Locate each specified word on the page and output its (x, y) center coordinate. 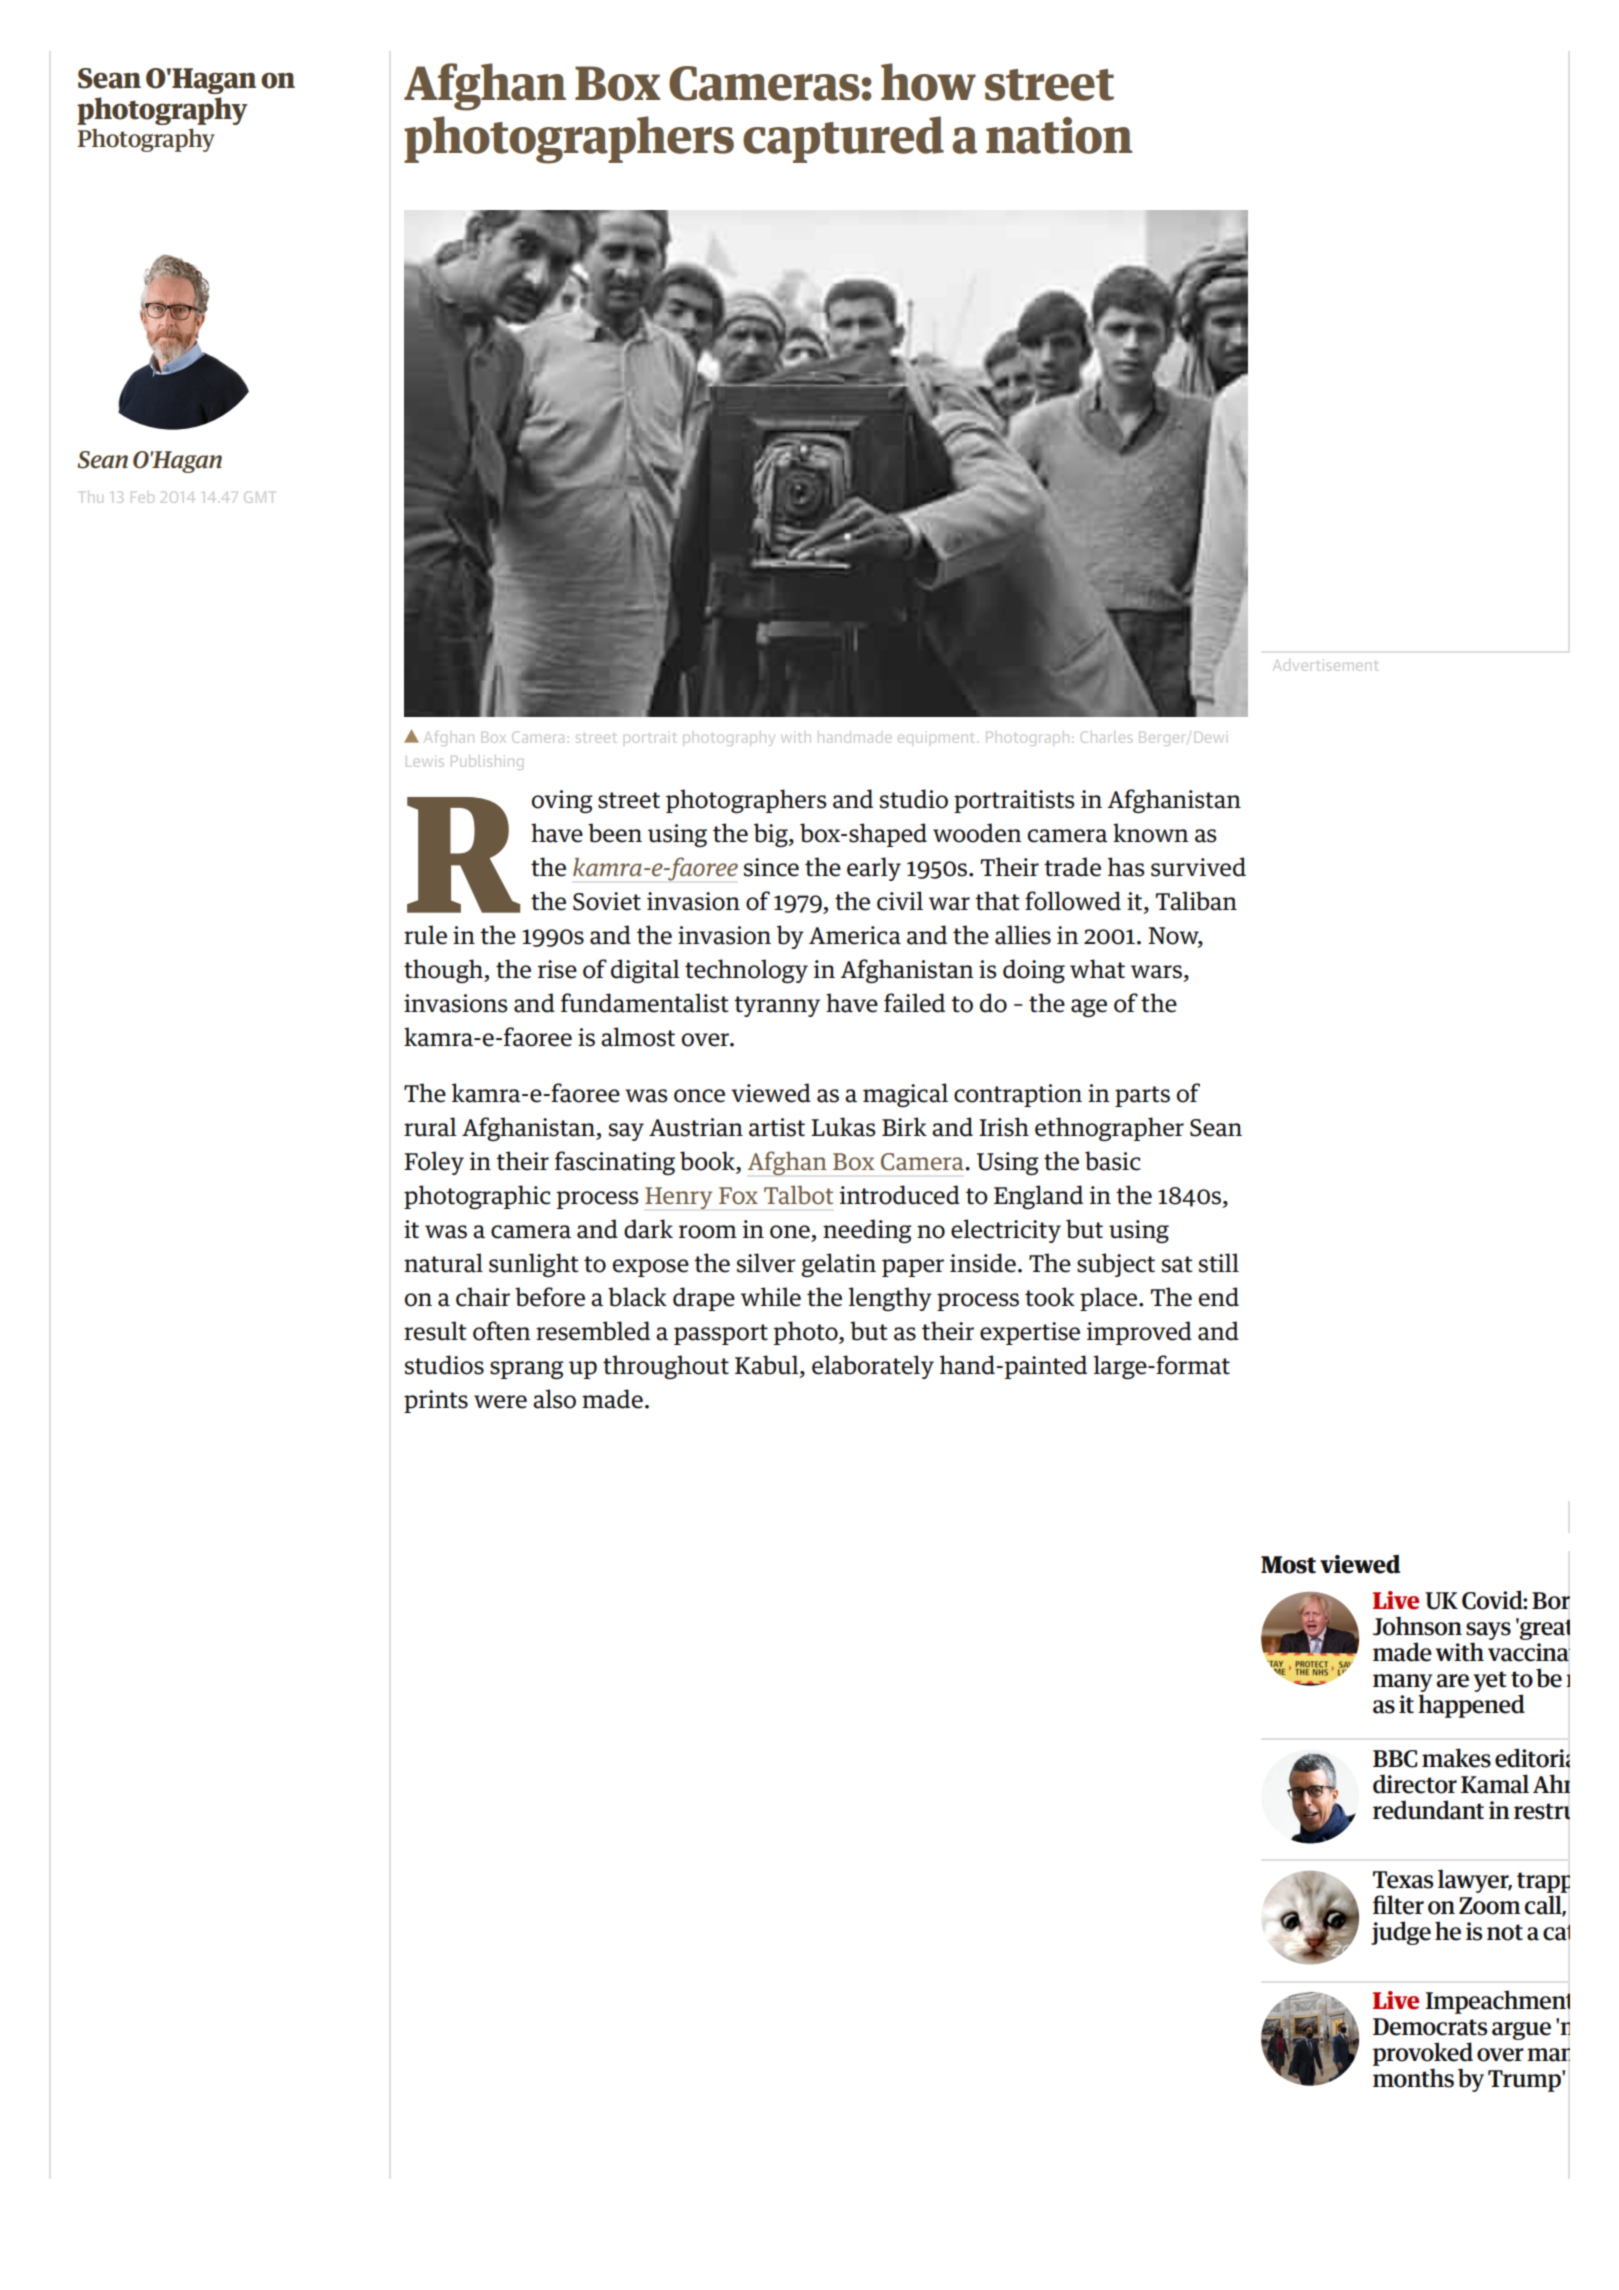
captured (843, 139)
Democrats (1430, 2027)
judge (1401, 1933)
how (928, 82)
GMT (258, 497)
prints (436, 1401)
